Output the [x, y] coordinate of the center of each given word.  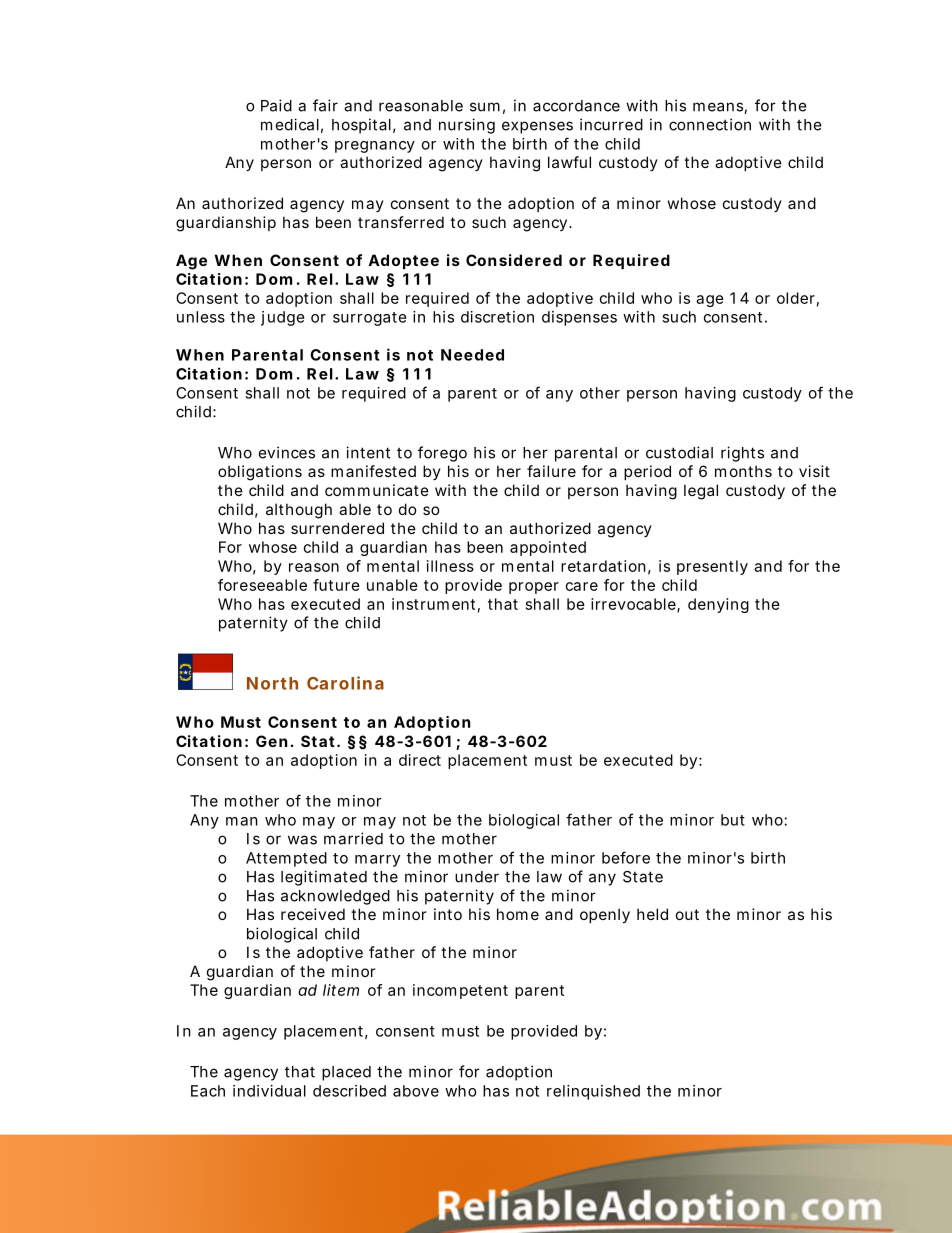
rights [742, 454]
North [272, 683]
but [733, 820]
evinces [287, 452]
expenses [537, 127]
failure [551, 471]
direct [420, 760]
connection [710, 124]
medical [290, 124]
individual [269, 1091]
